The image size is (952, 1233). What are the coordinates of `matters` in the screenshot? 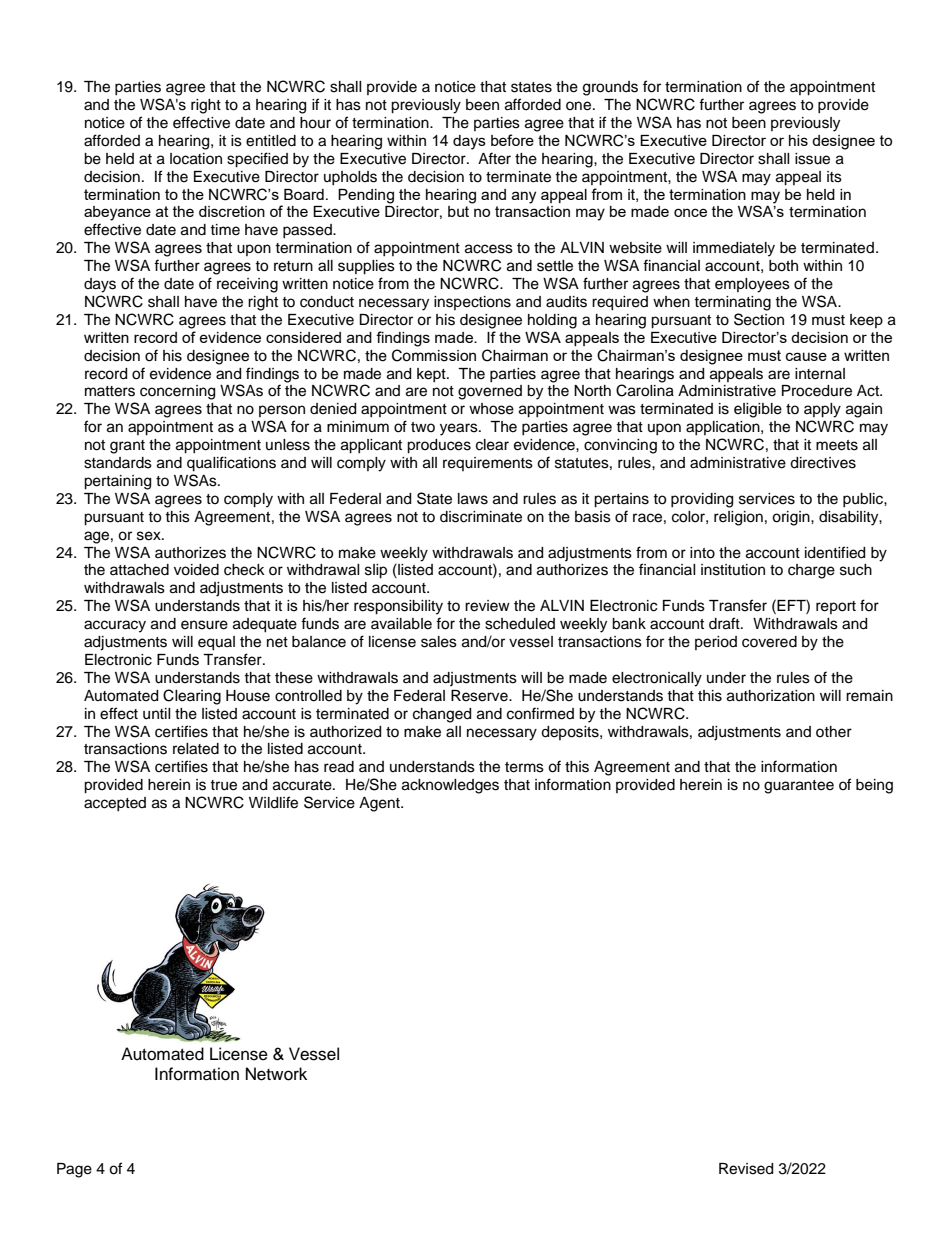 It's located at (110, 391).
